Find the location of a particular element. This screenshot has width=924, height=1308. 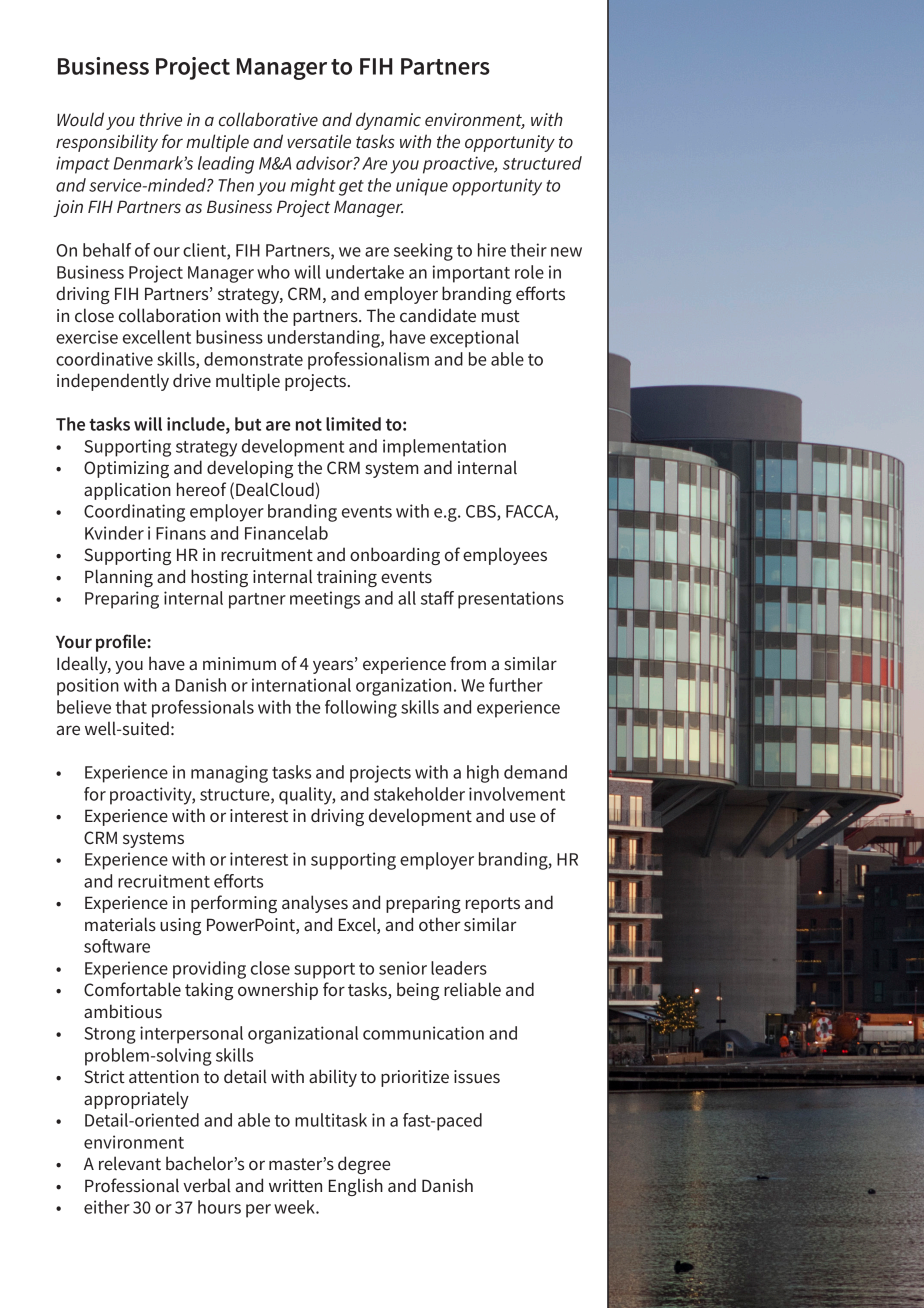

responsibility is located at coordinates (107, 143).
